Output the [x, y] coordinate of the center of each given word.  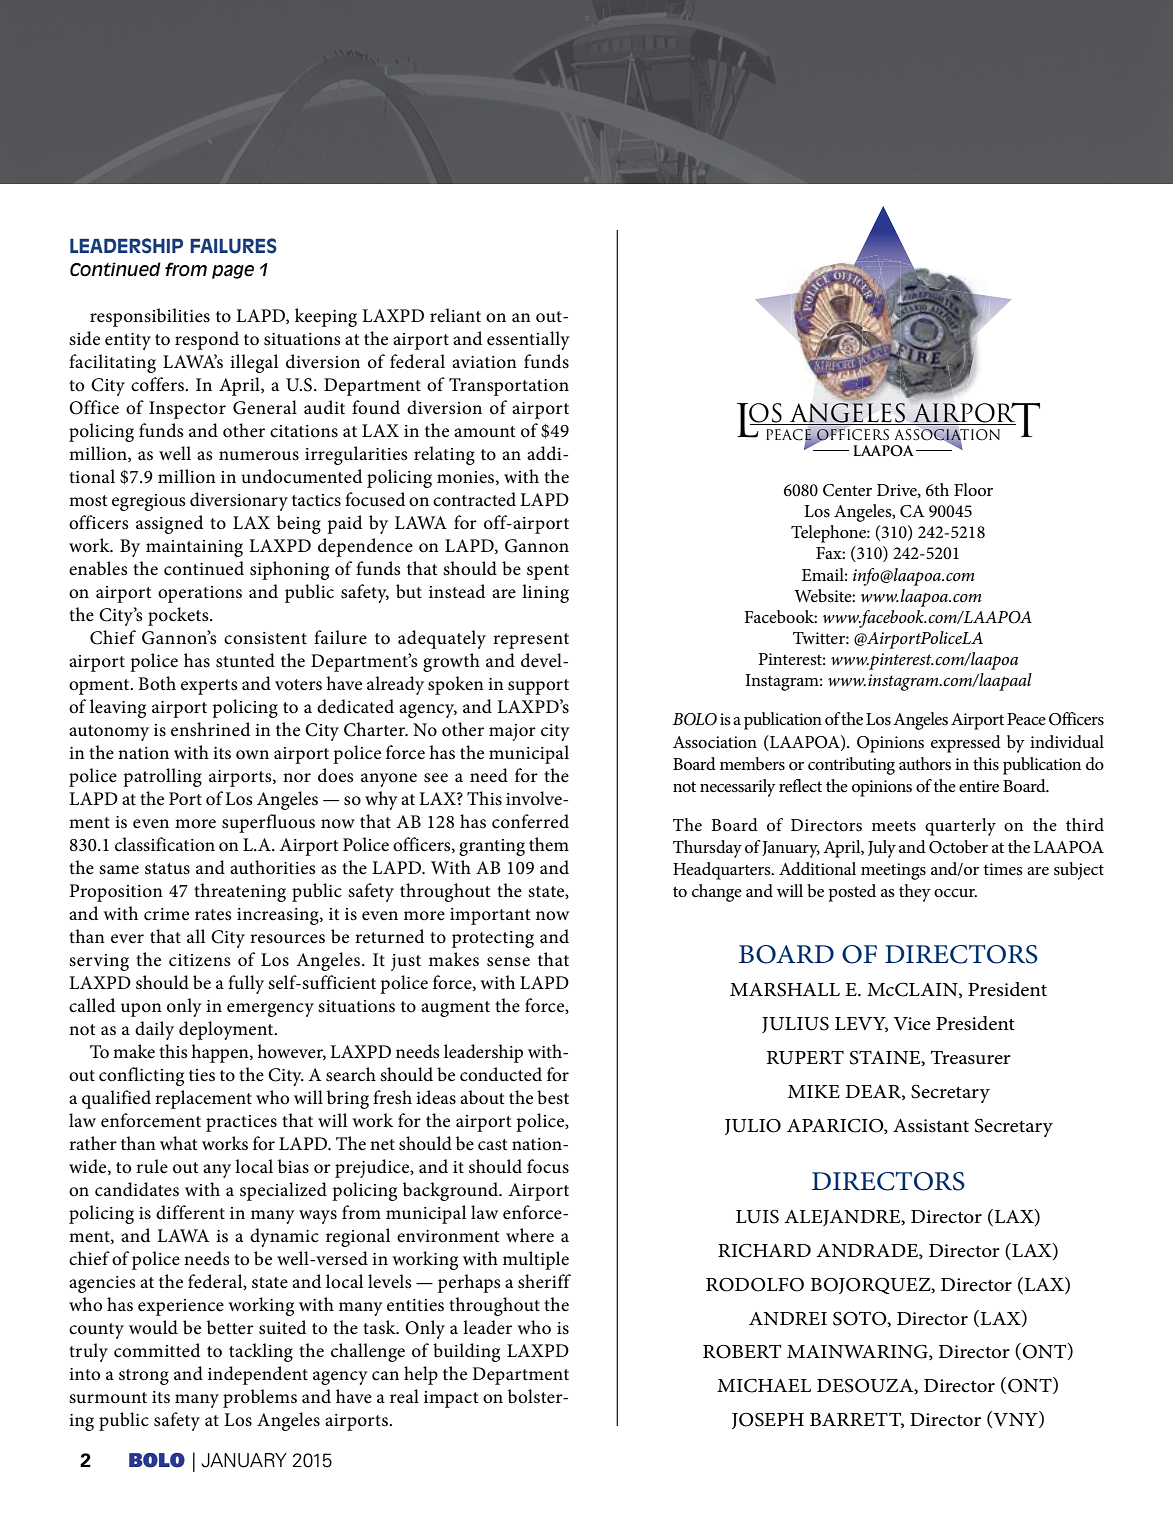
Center [847, 490]
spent [548, 572]
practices [241, 1123]
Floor [973, 490]
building [466, 1352]
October [958, 847]
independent [258, 1375]
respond [207, 340]
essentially [528, 340]
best [553, 1097]
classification [165, 844]
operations [200, 594]
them [549, 844]
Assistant [931, 1126]
